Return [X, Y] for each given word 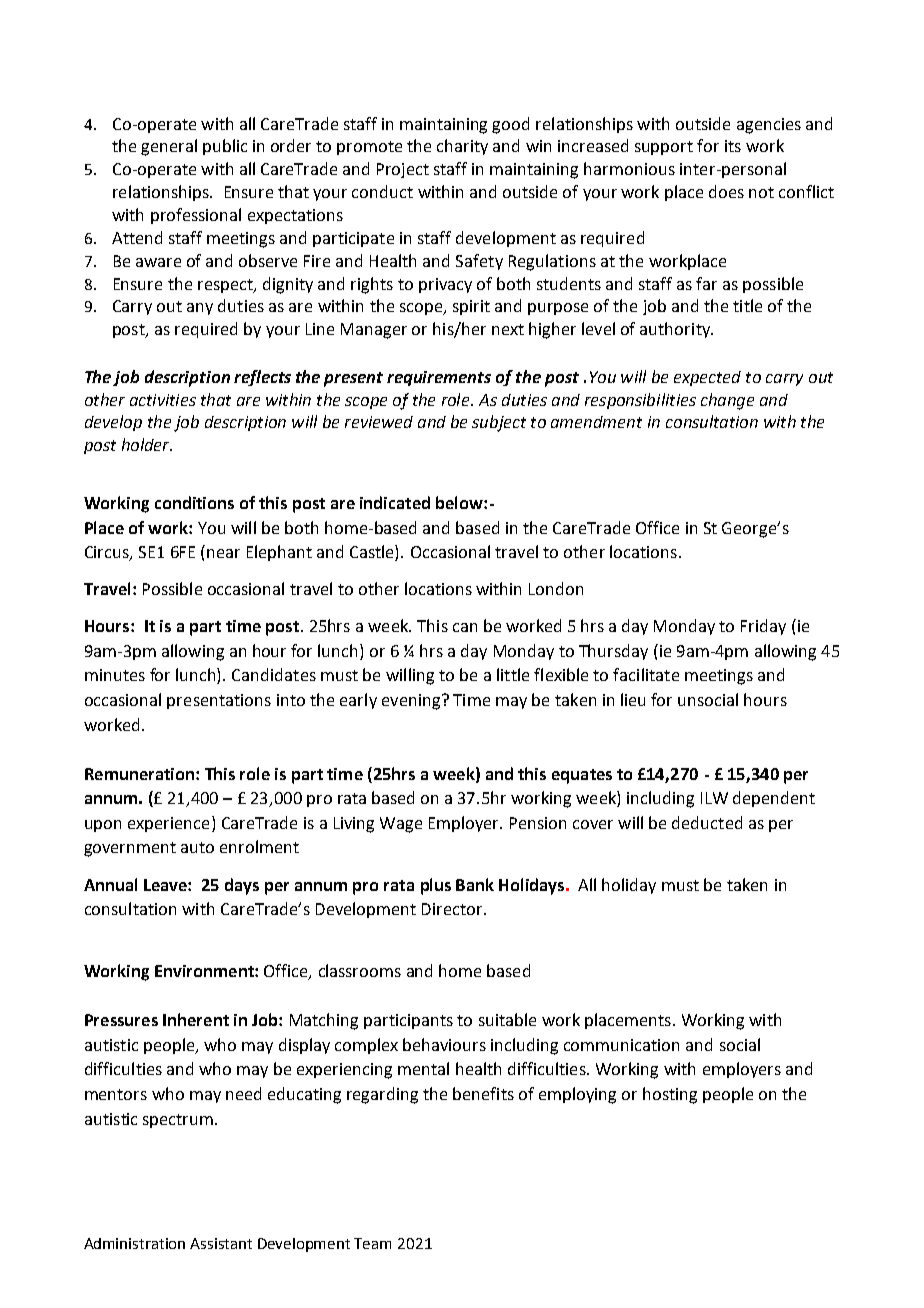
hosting [670, 1095]
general [169, 147]
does [726, 191]
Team [372, 1243]
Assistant [221, 1243]
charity [462, 147]
